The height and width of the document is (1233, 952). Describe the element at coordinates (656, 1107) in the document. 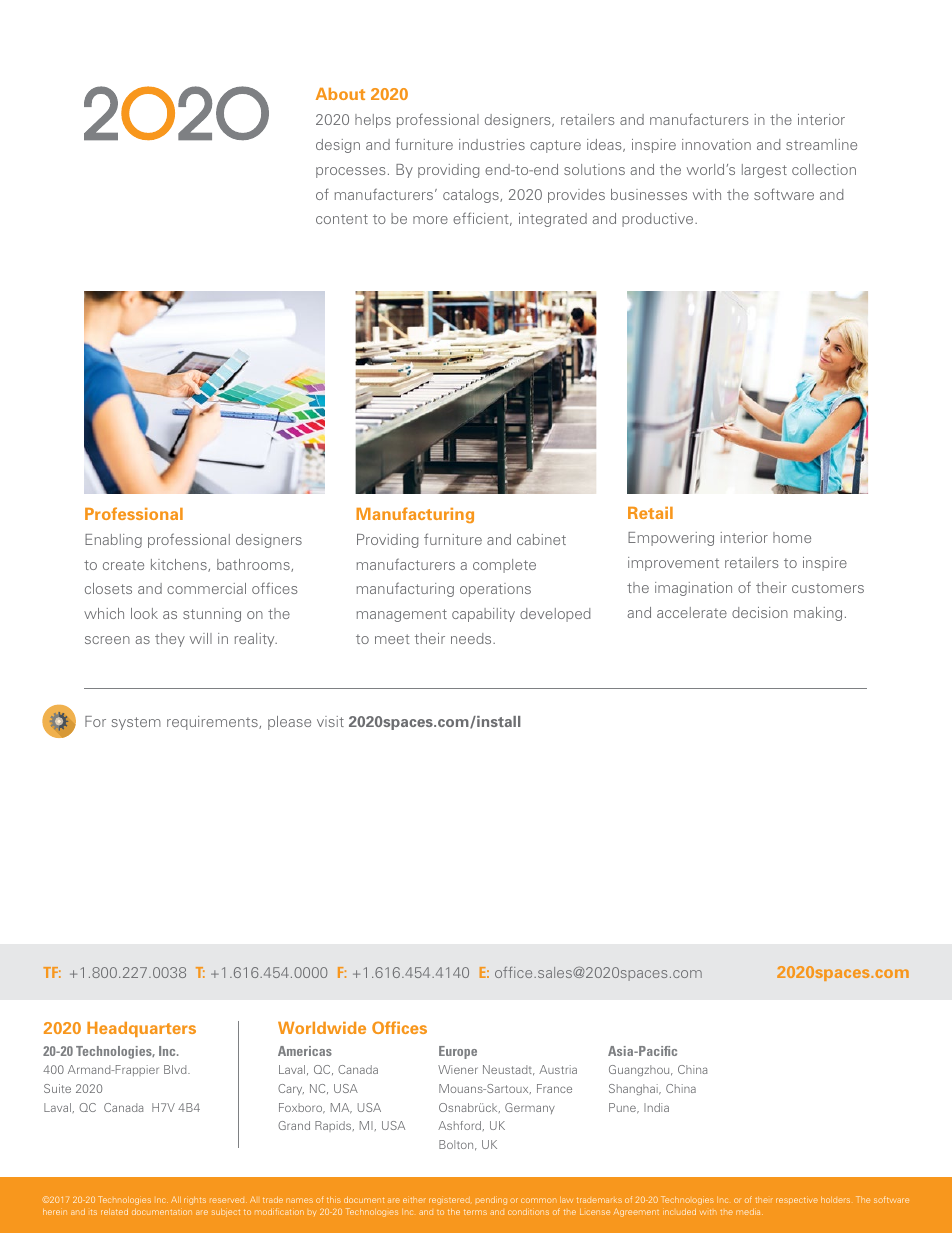

I see `India` at that location.
